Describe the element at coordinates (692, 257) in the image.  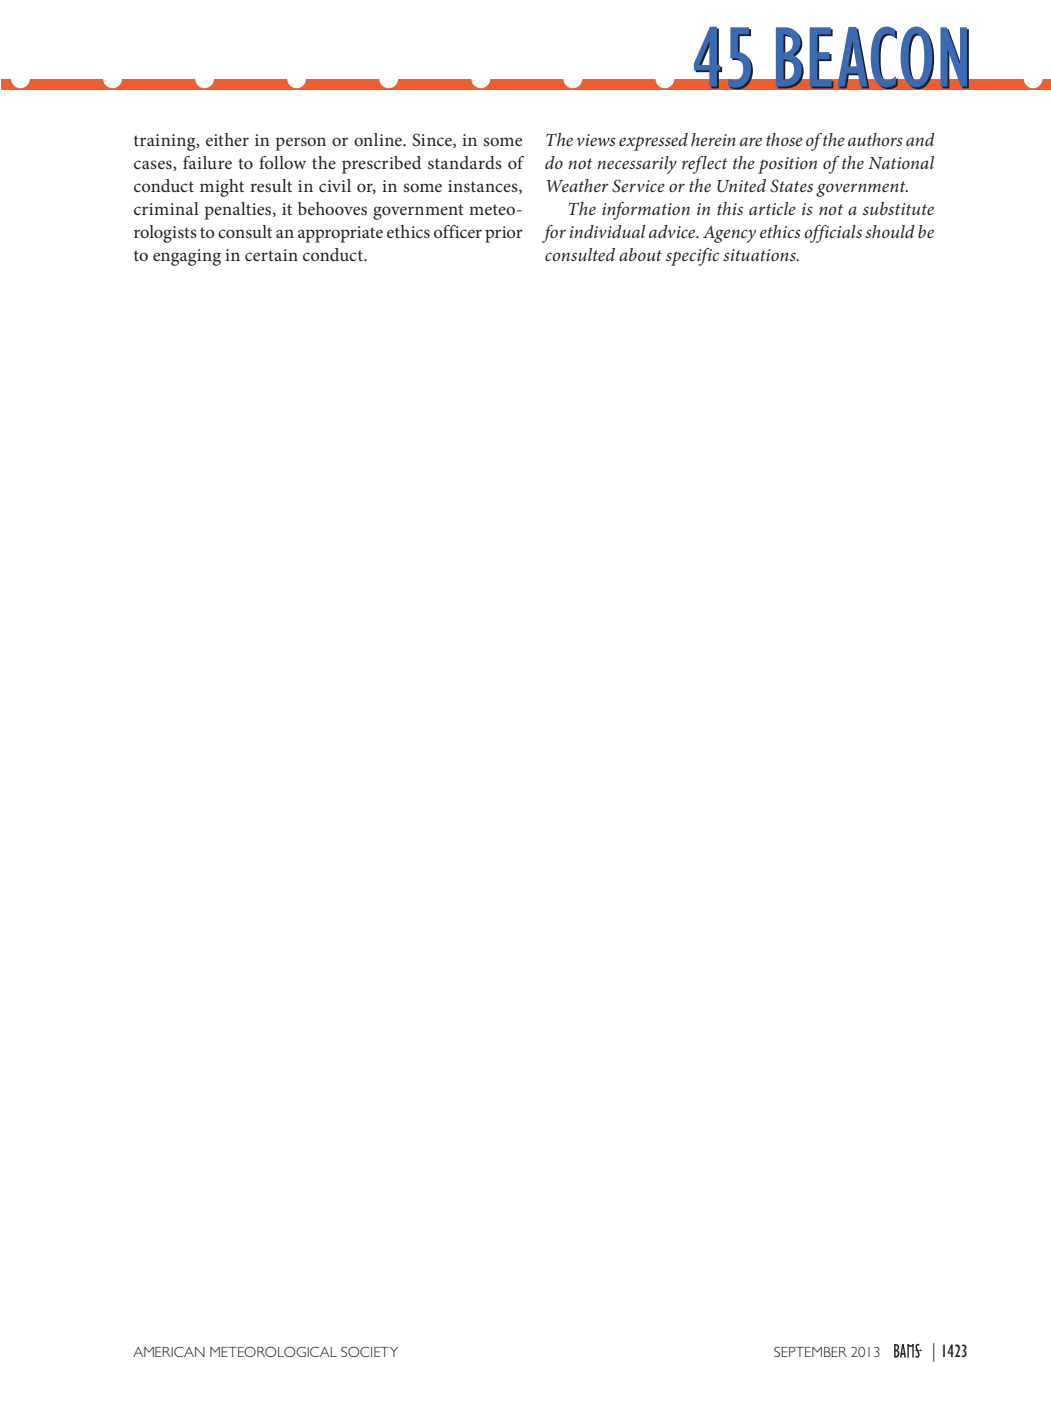
I see `specific` at that location.
